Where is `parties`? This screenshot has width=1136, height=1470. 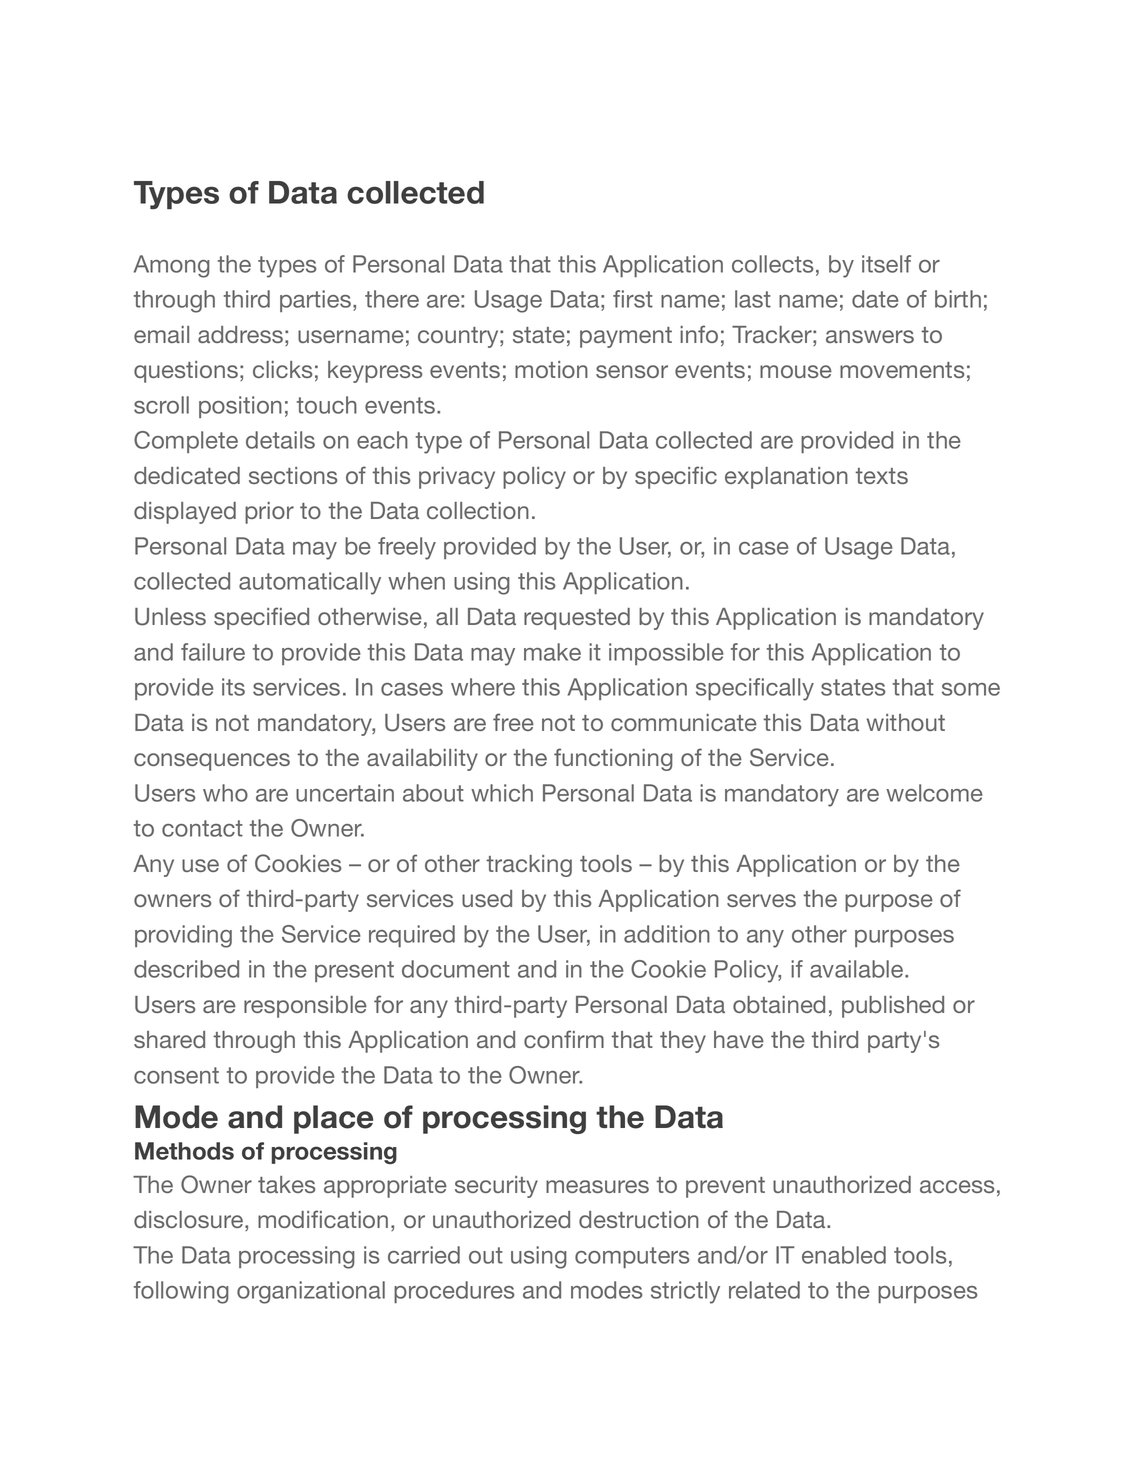
parties is located at coordinates (317, 301).
